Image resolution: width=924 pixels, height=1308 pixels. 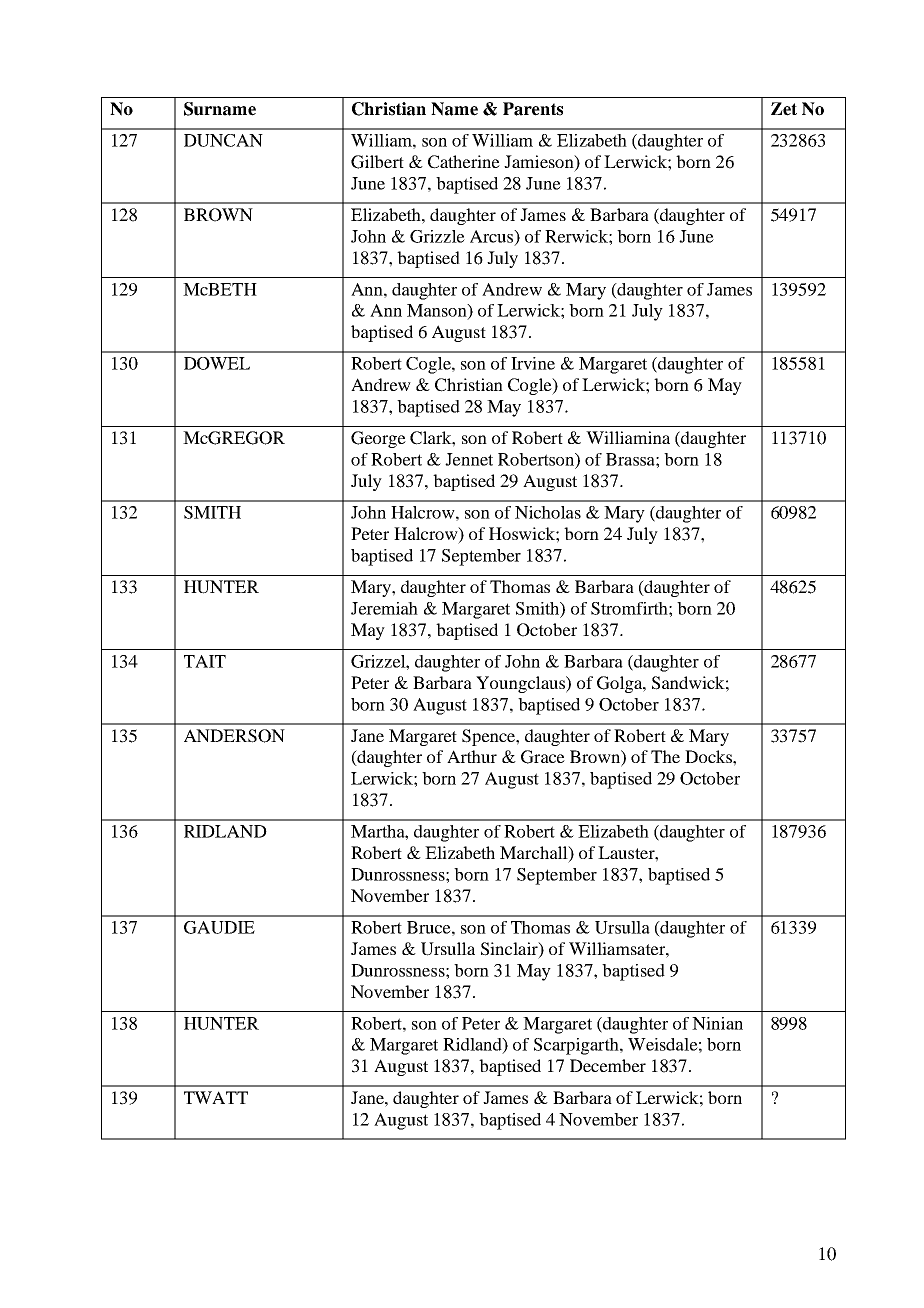 What do you see at coordinates (464, 162) in the screenshot?
I see `Catherine` at bounding box center [464, 162].
